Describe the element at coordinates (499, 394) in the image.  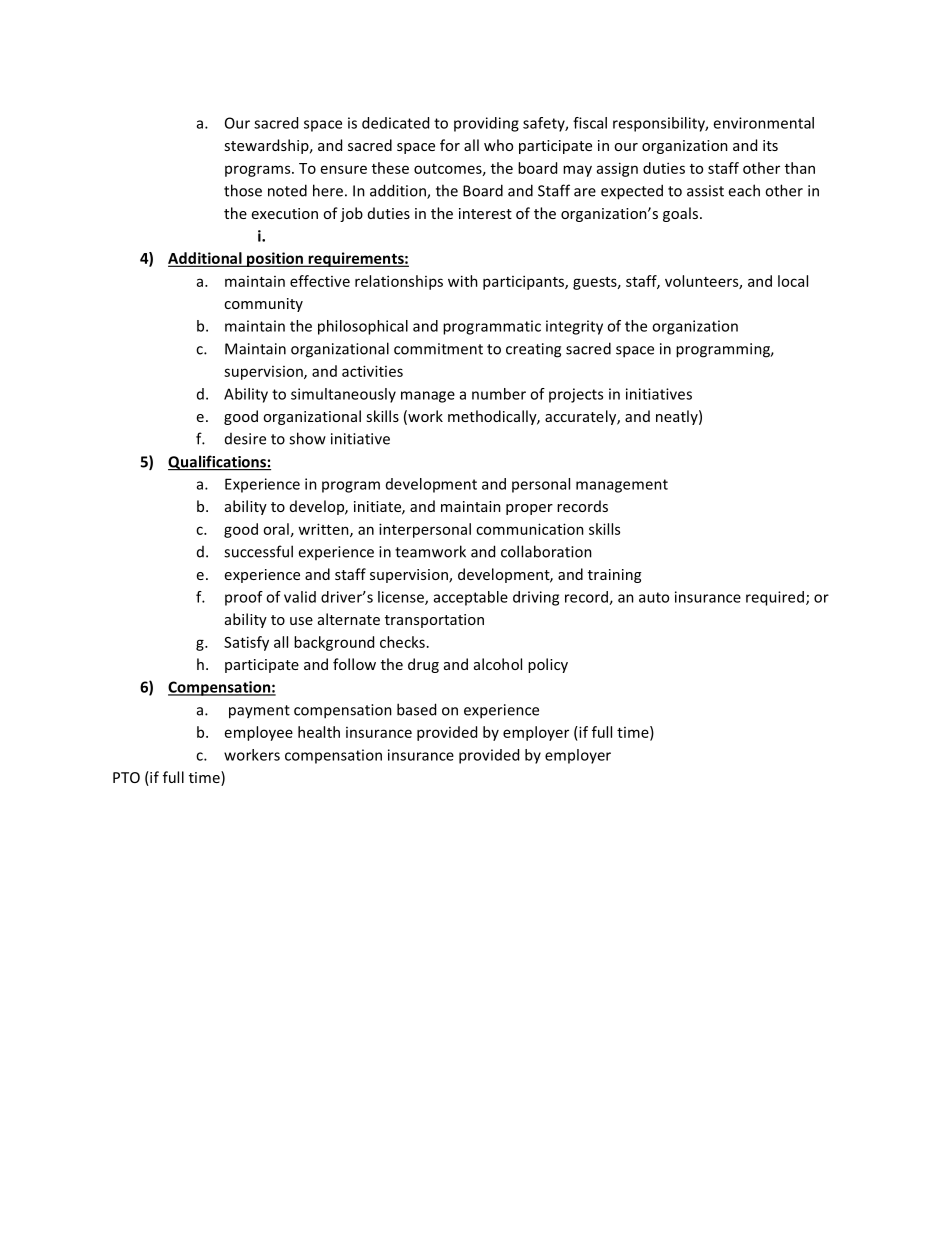
I see `number` at that location.
